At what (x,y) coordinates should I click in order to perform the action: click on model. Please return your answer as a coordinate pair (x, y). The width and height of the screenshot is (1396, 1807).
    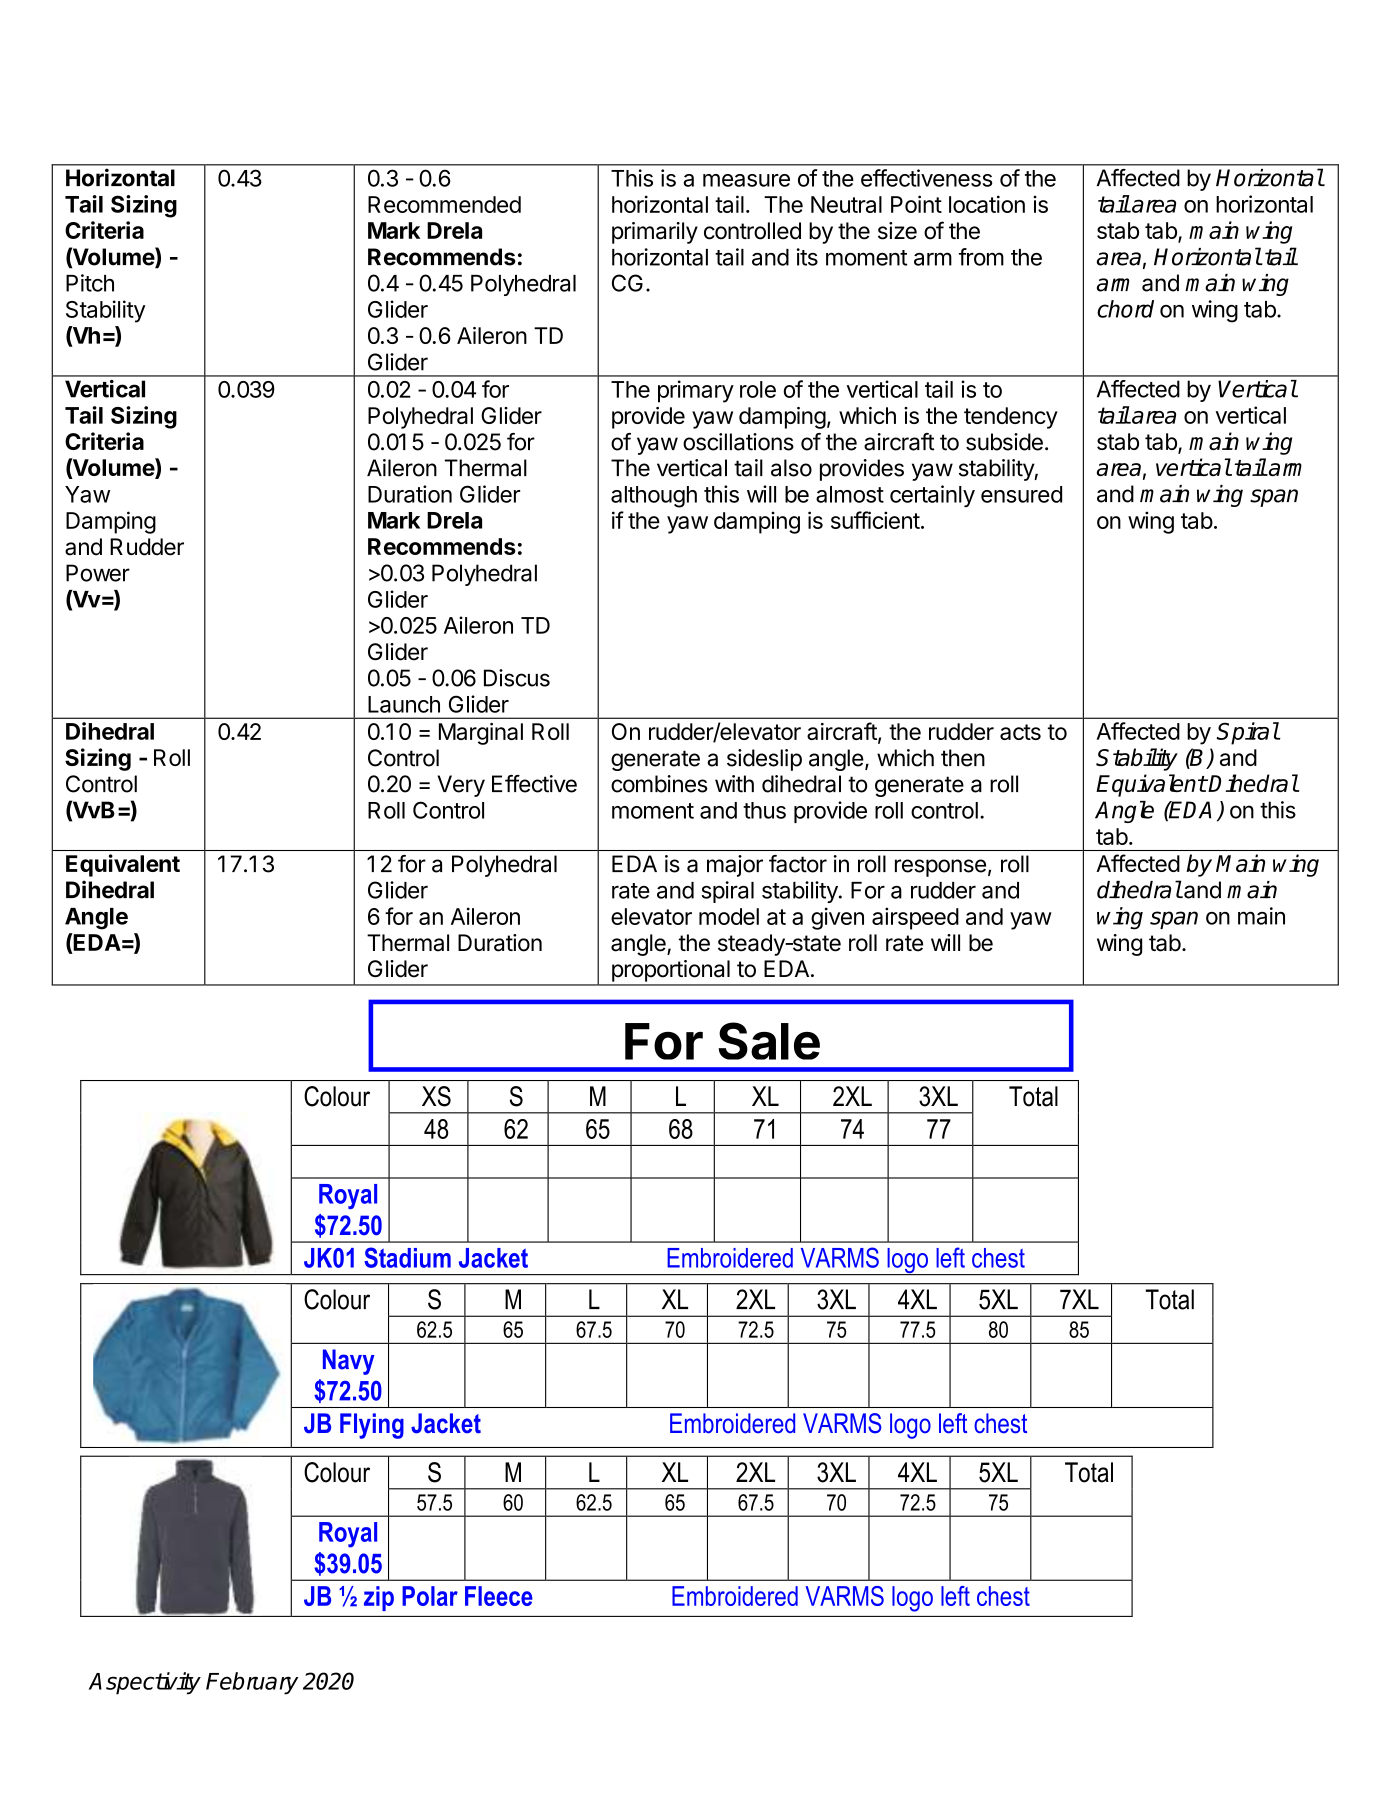
    Looking at the image, I should click on (729, 916).
